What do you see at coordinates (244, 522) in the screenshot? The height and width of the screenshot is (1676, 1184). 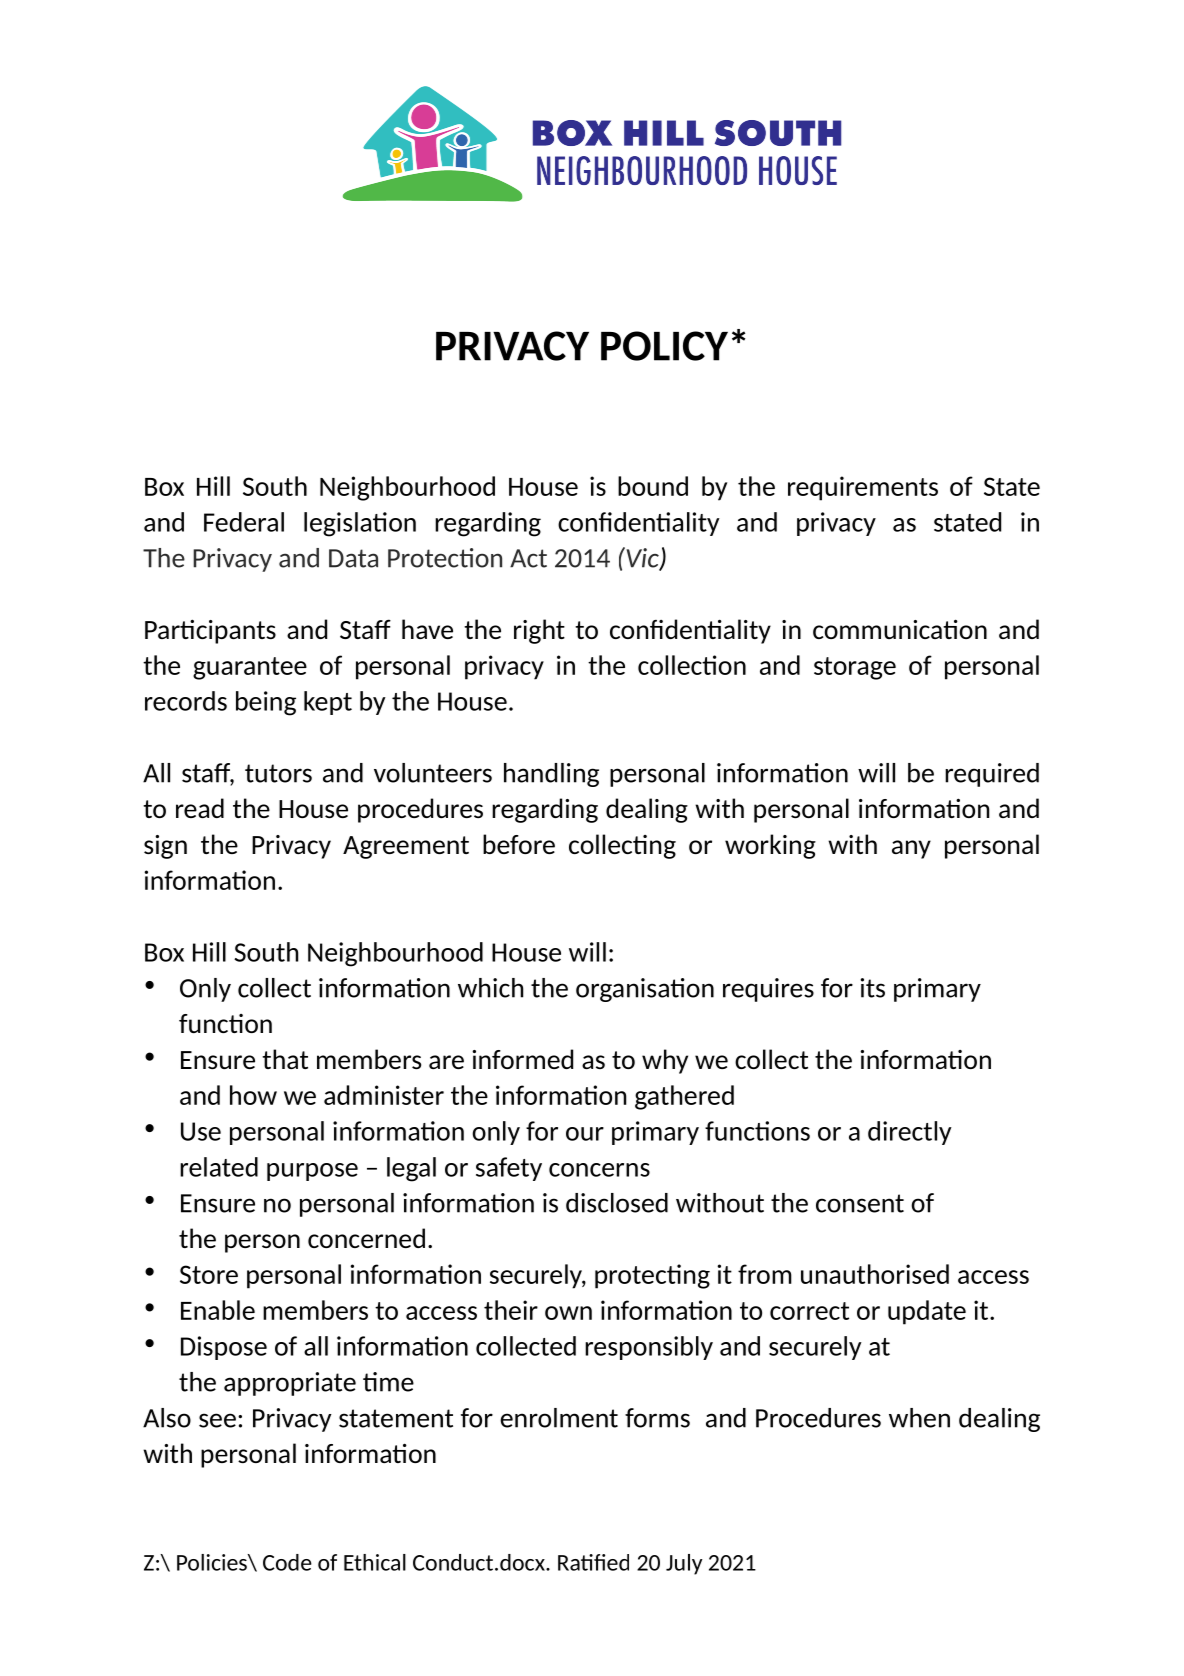 I see `Federal` at bounding box center [244, 522].
